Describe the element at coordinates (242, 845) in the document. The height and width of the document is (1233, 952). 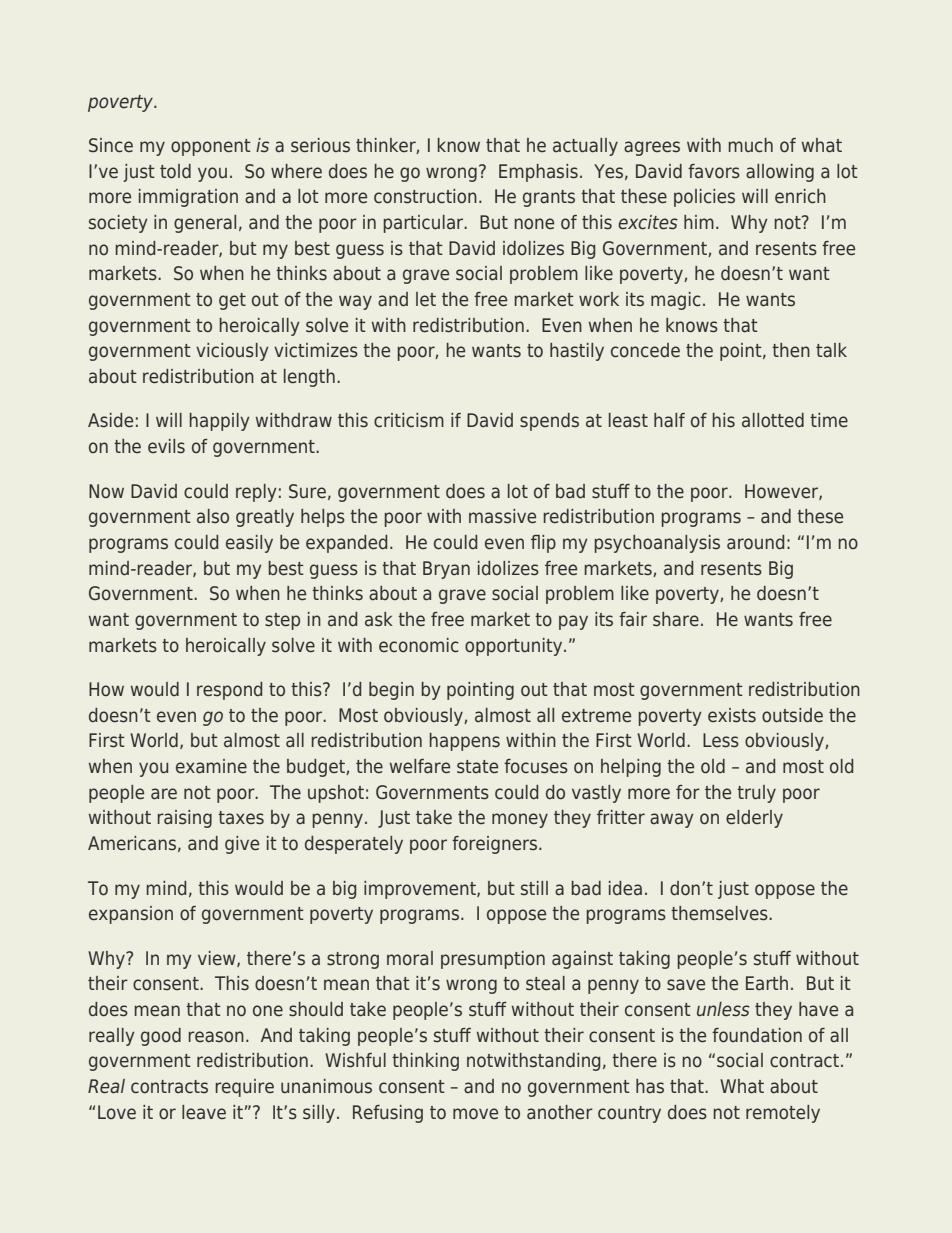
I see `give` at that location.
